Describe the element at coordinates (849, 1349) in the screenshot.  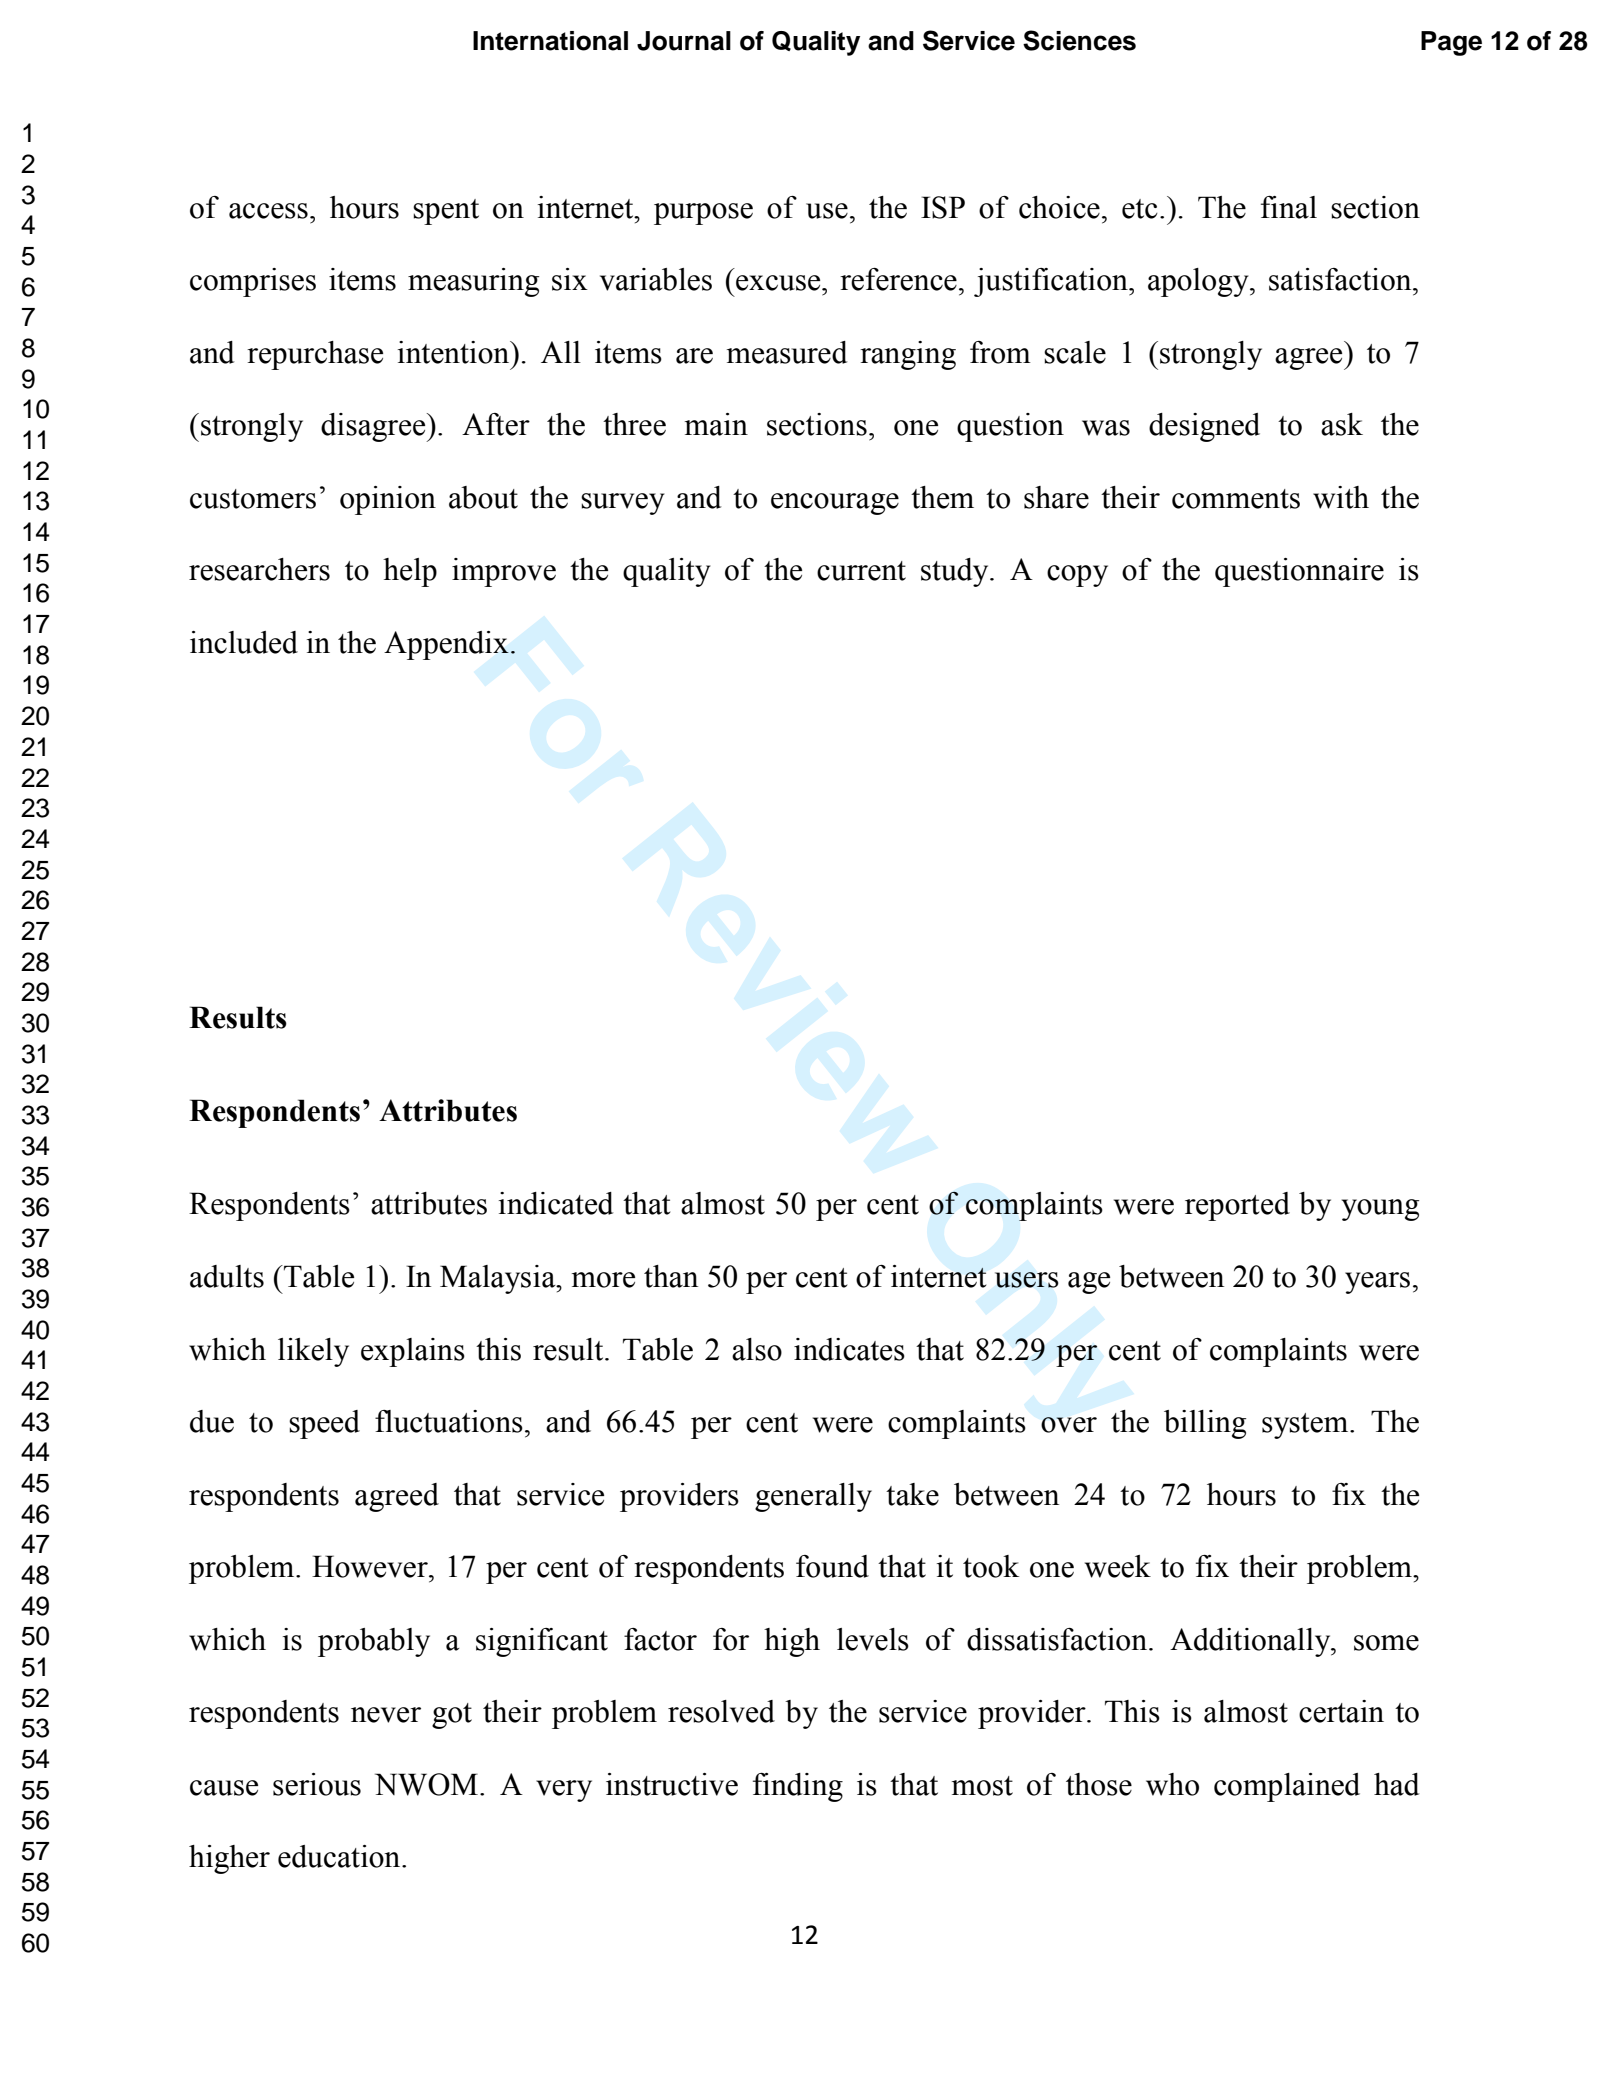
I see `indicates` at that location.
